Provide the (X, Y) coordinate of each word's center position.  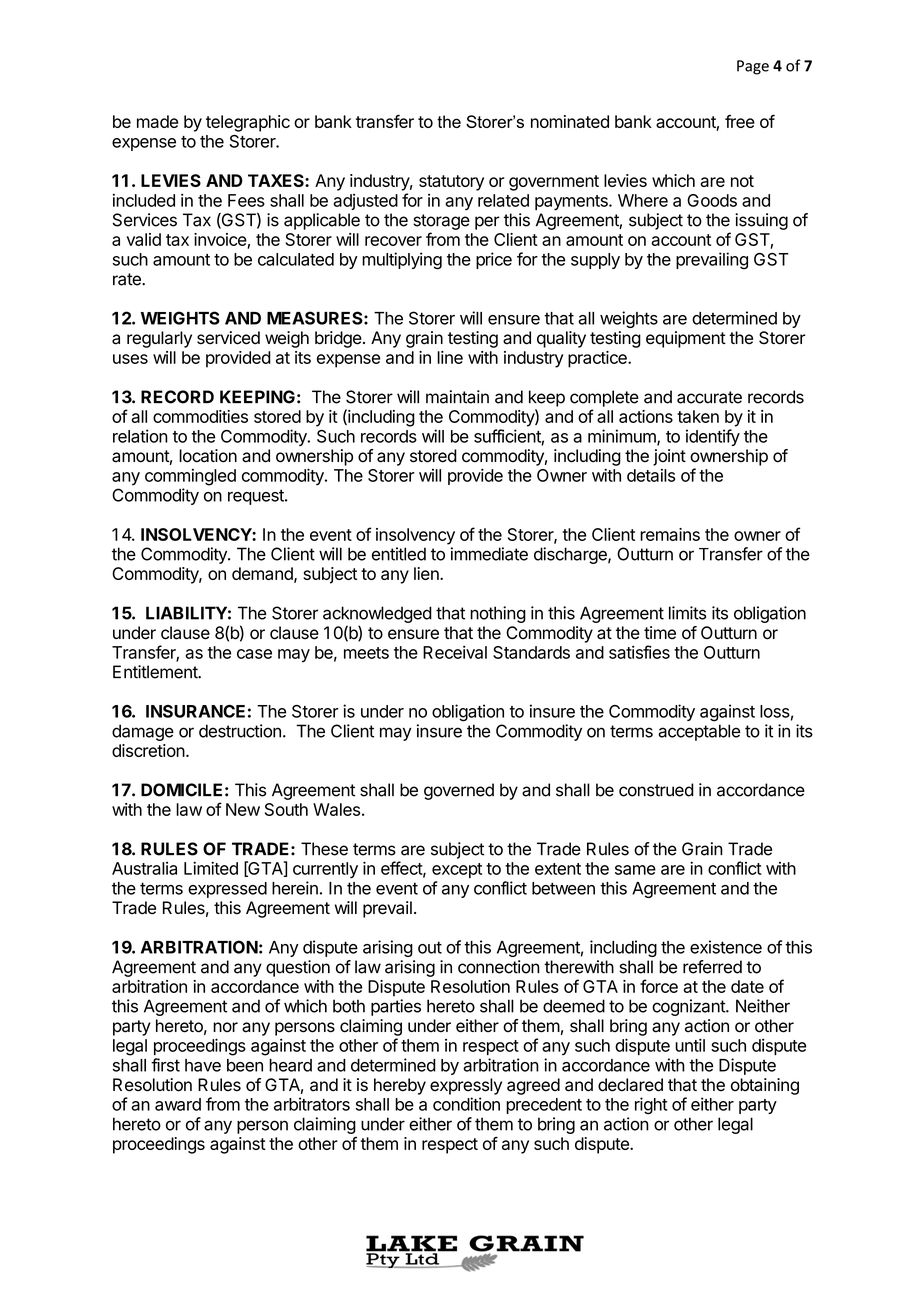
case (254, 654)
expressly (466, 1086)
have (203, 1065)
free (740, 121)
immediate (489, 554)
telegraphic (248, 123)
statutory (451, 183)
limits (687, 613)
